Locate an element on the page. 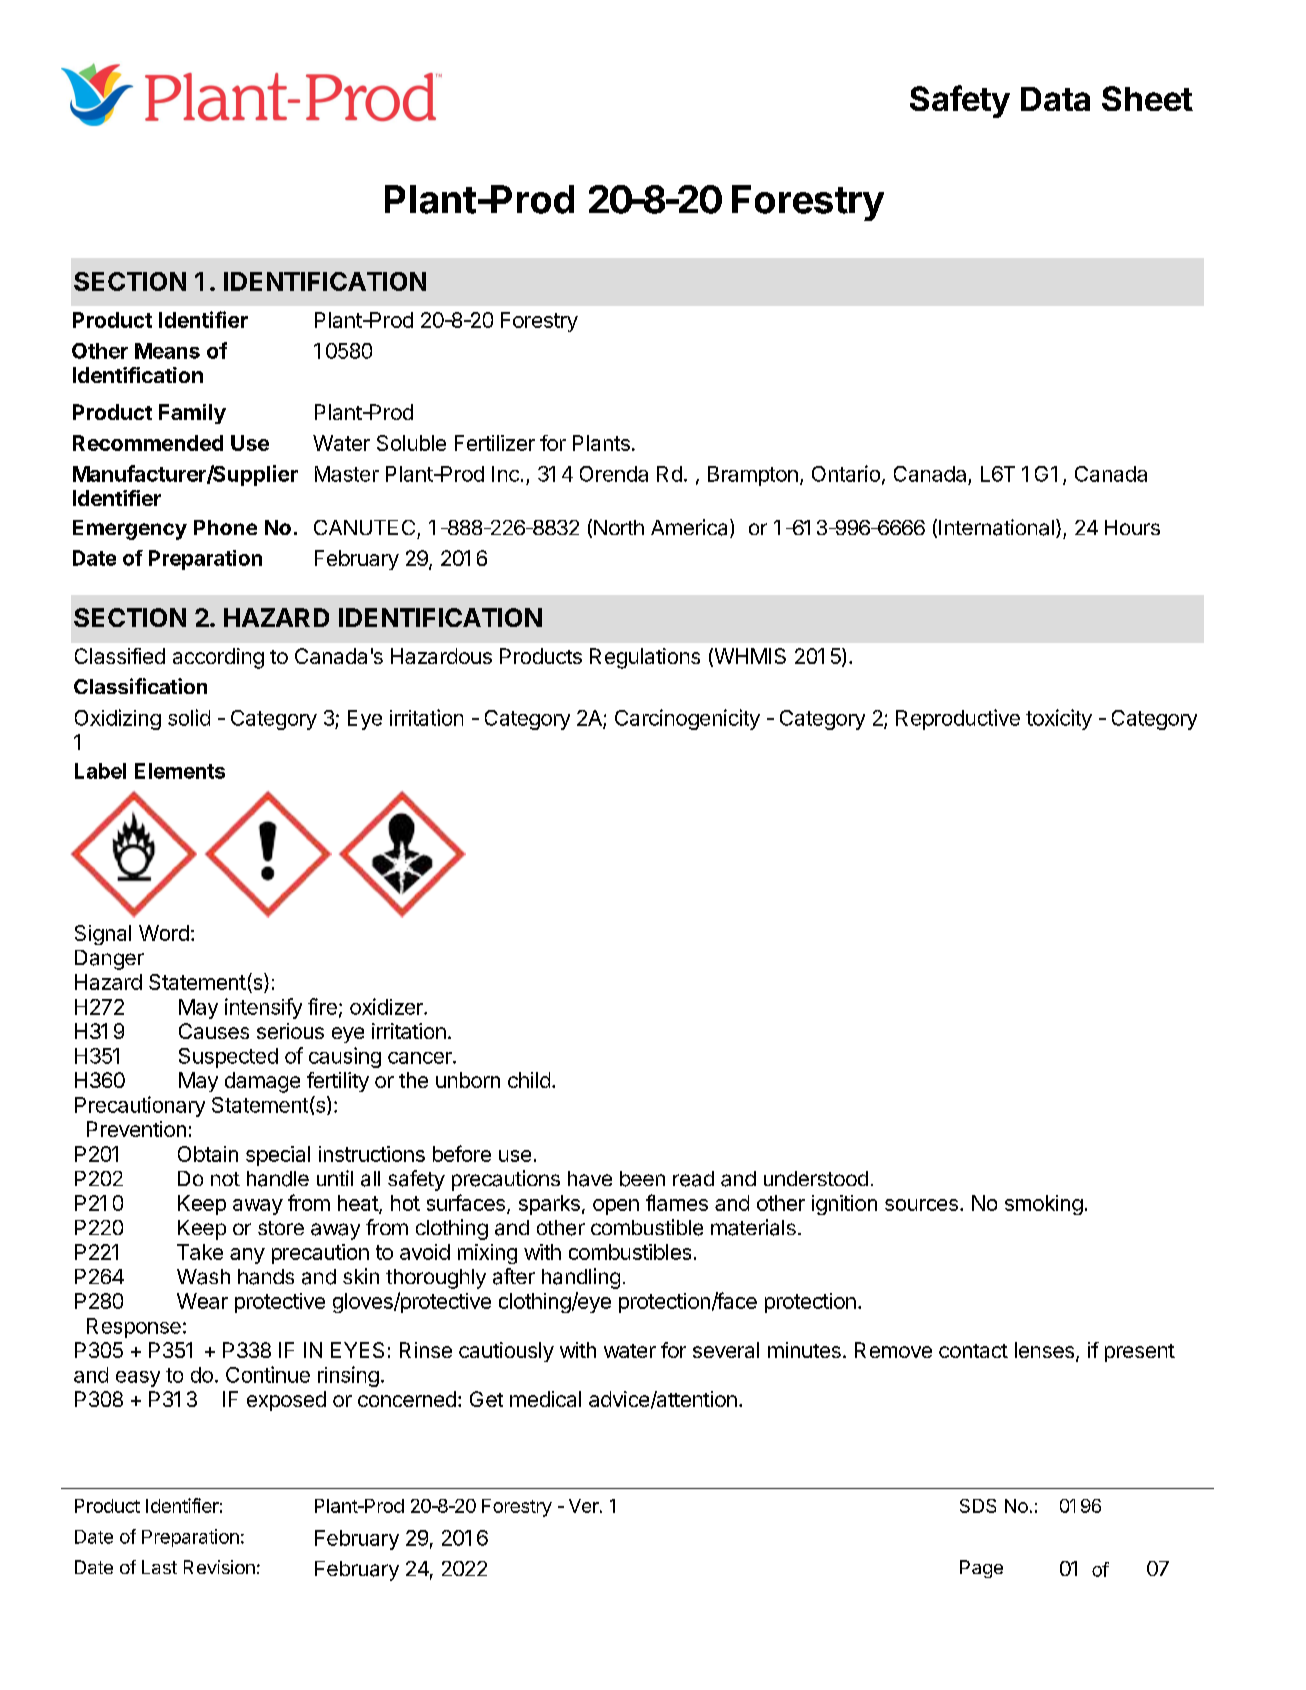 The image size is (1306, 1690). been is located at coordinates (642, 1179).
